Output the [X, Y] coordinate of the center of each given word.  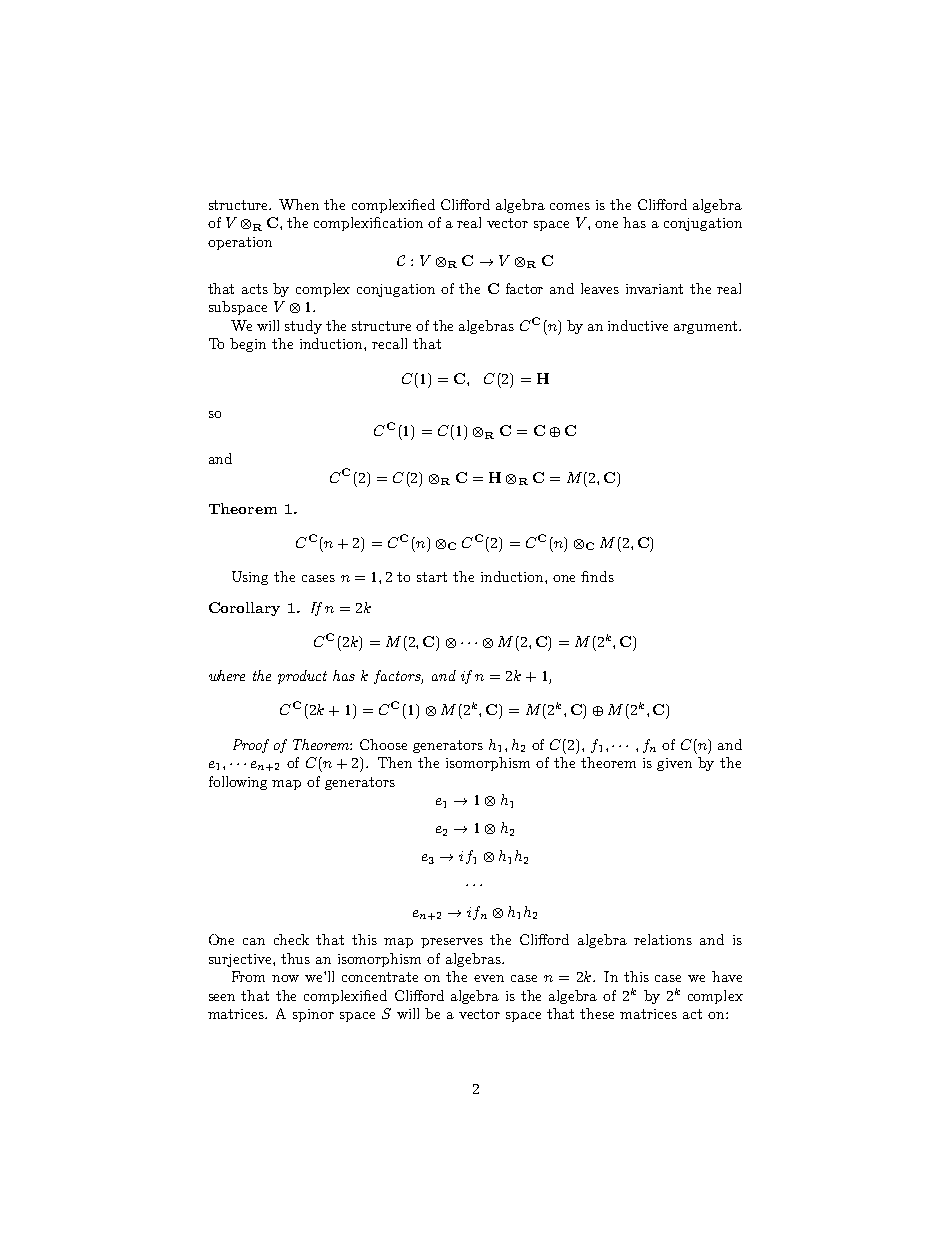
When [299, 204]
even [489, 978]
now [285, 978]
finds [597, 576]
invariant [654, 289]
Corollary [244, 609]
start [432, 577]
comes [570, 206]
